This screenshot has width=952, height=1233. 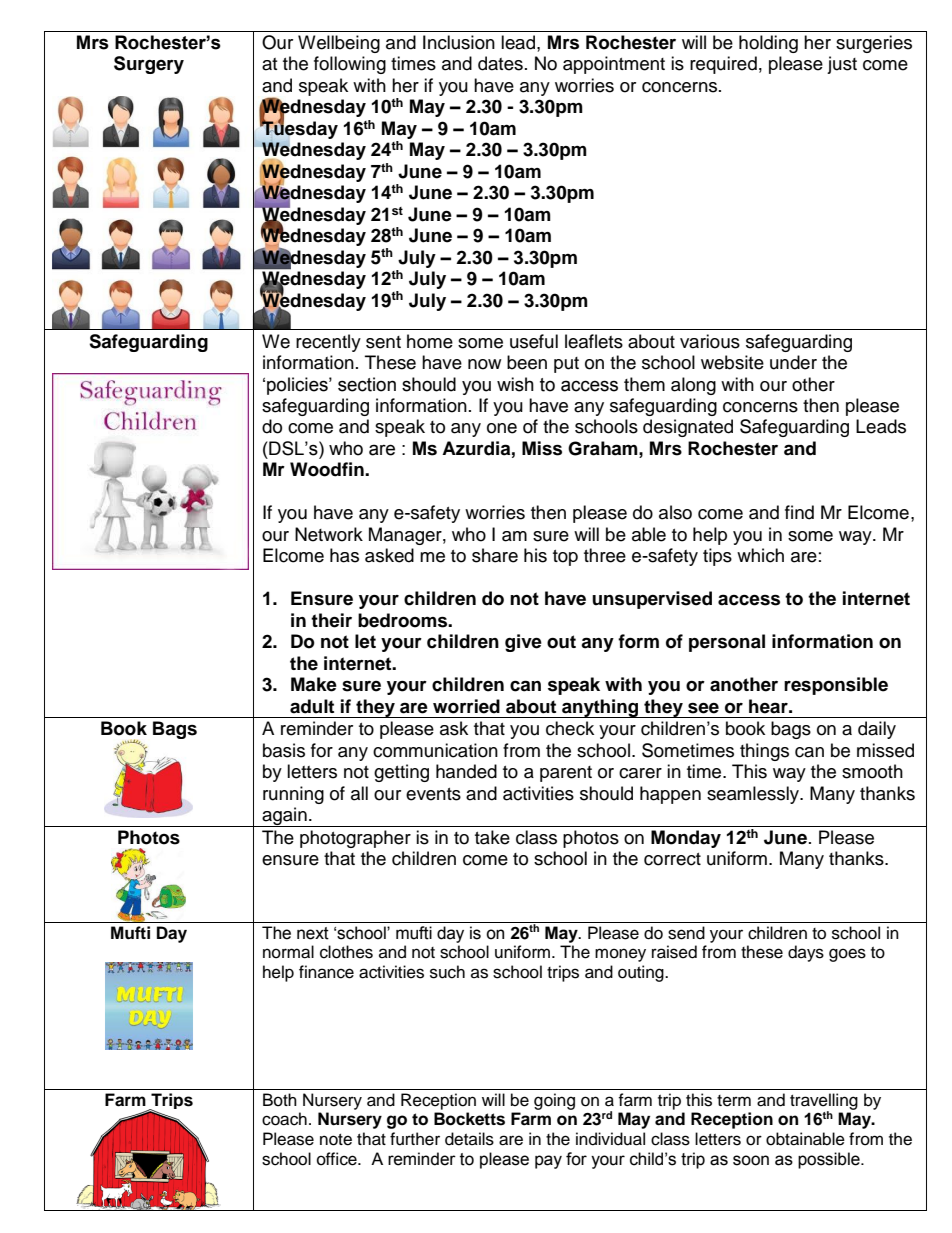 What do you see at coordinates (469, 1139) in the screenshot?
I see `details` at bounding box center [469, 1139].
